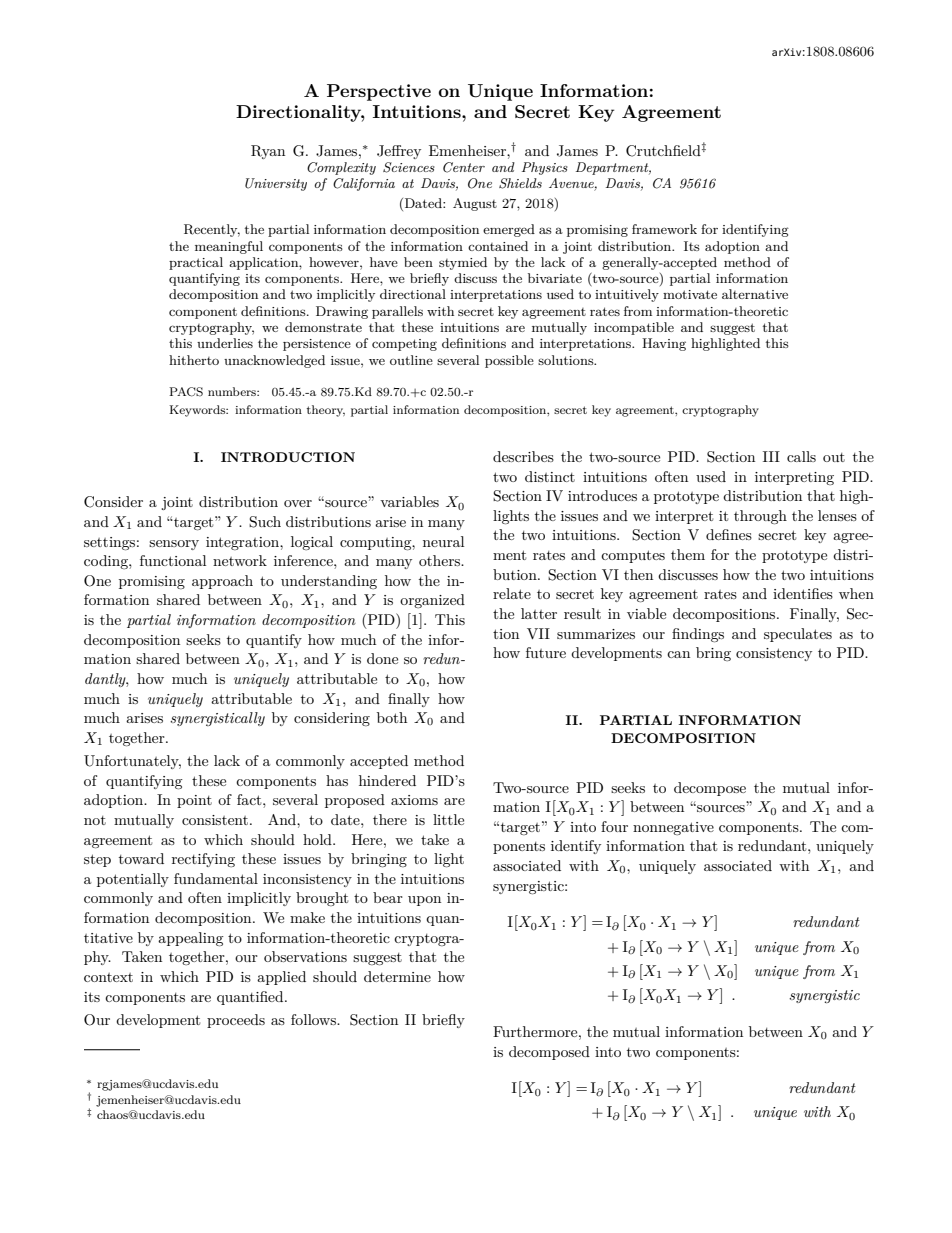 Image resolution: width=952 pixels, height=1233 pixels. What do you see at coordinates (186, 392) in the screenshot?
I see `PACS` at bounding box center [186, 392].
